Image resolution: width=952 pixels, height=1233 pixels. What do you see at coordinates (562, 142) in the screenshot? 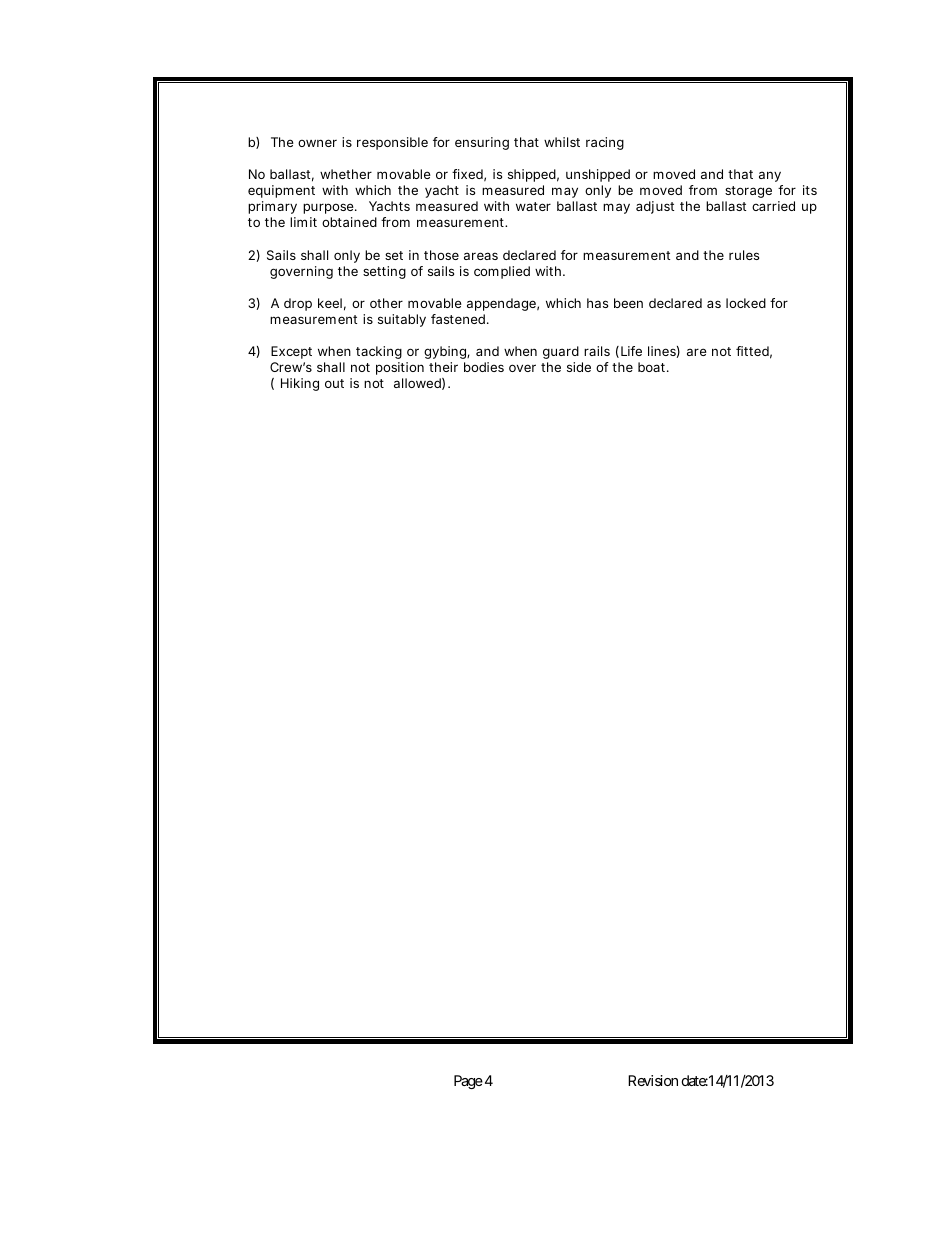
I see `whilst` at bounding box center [562, 142].
